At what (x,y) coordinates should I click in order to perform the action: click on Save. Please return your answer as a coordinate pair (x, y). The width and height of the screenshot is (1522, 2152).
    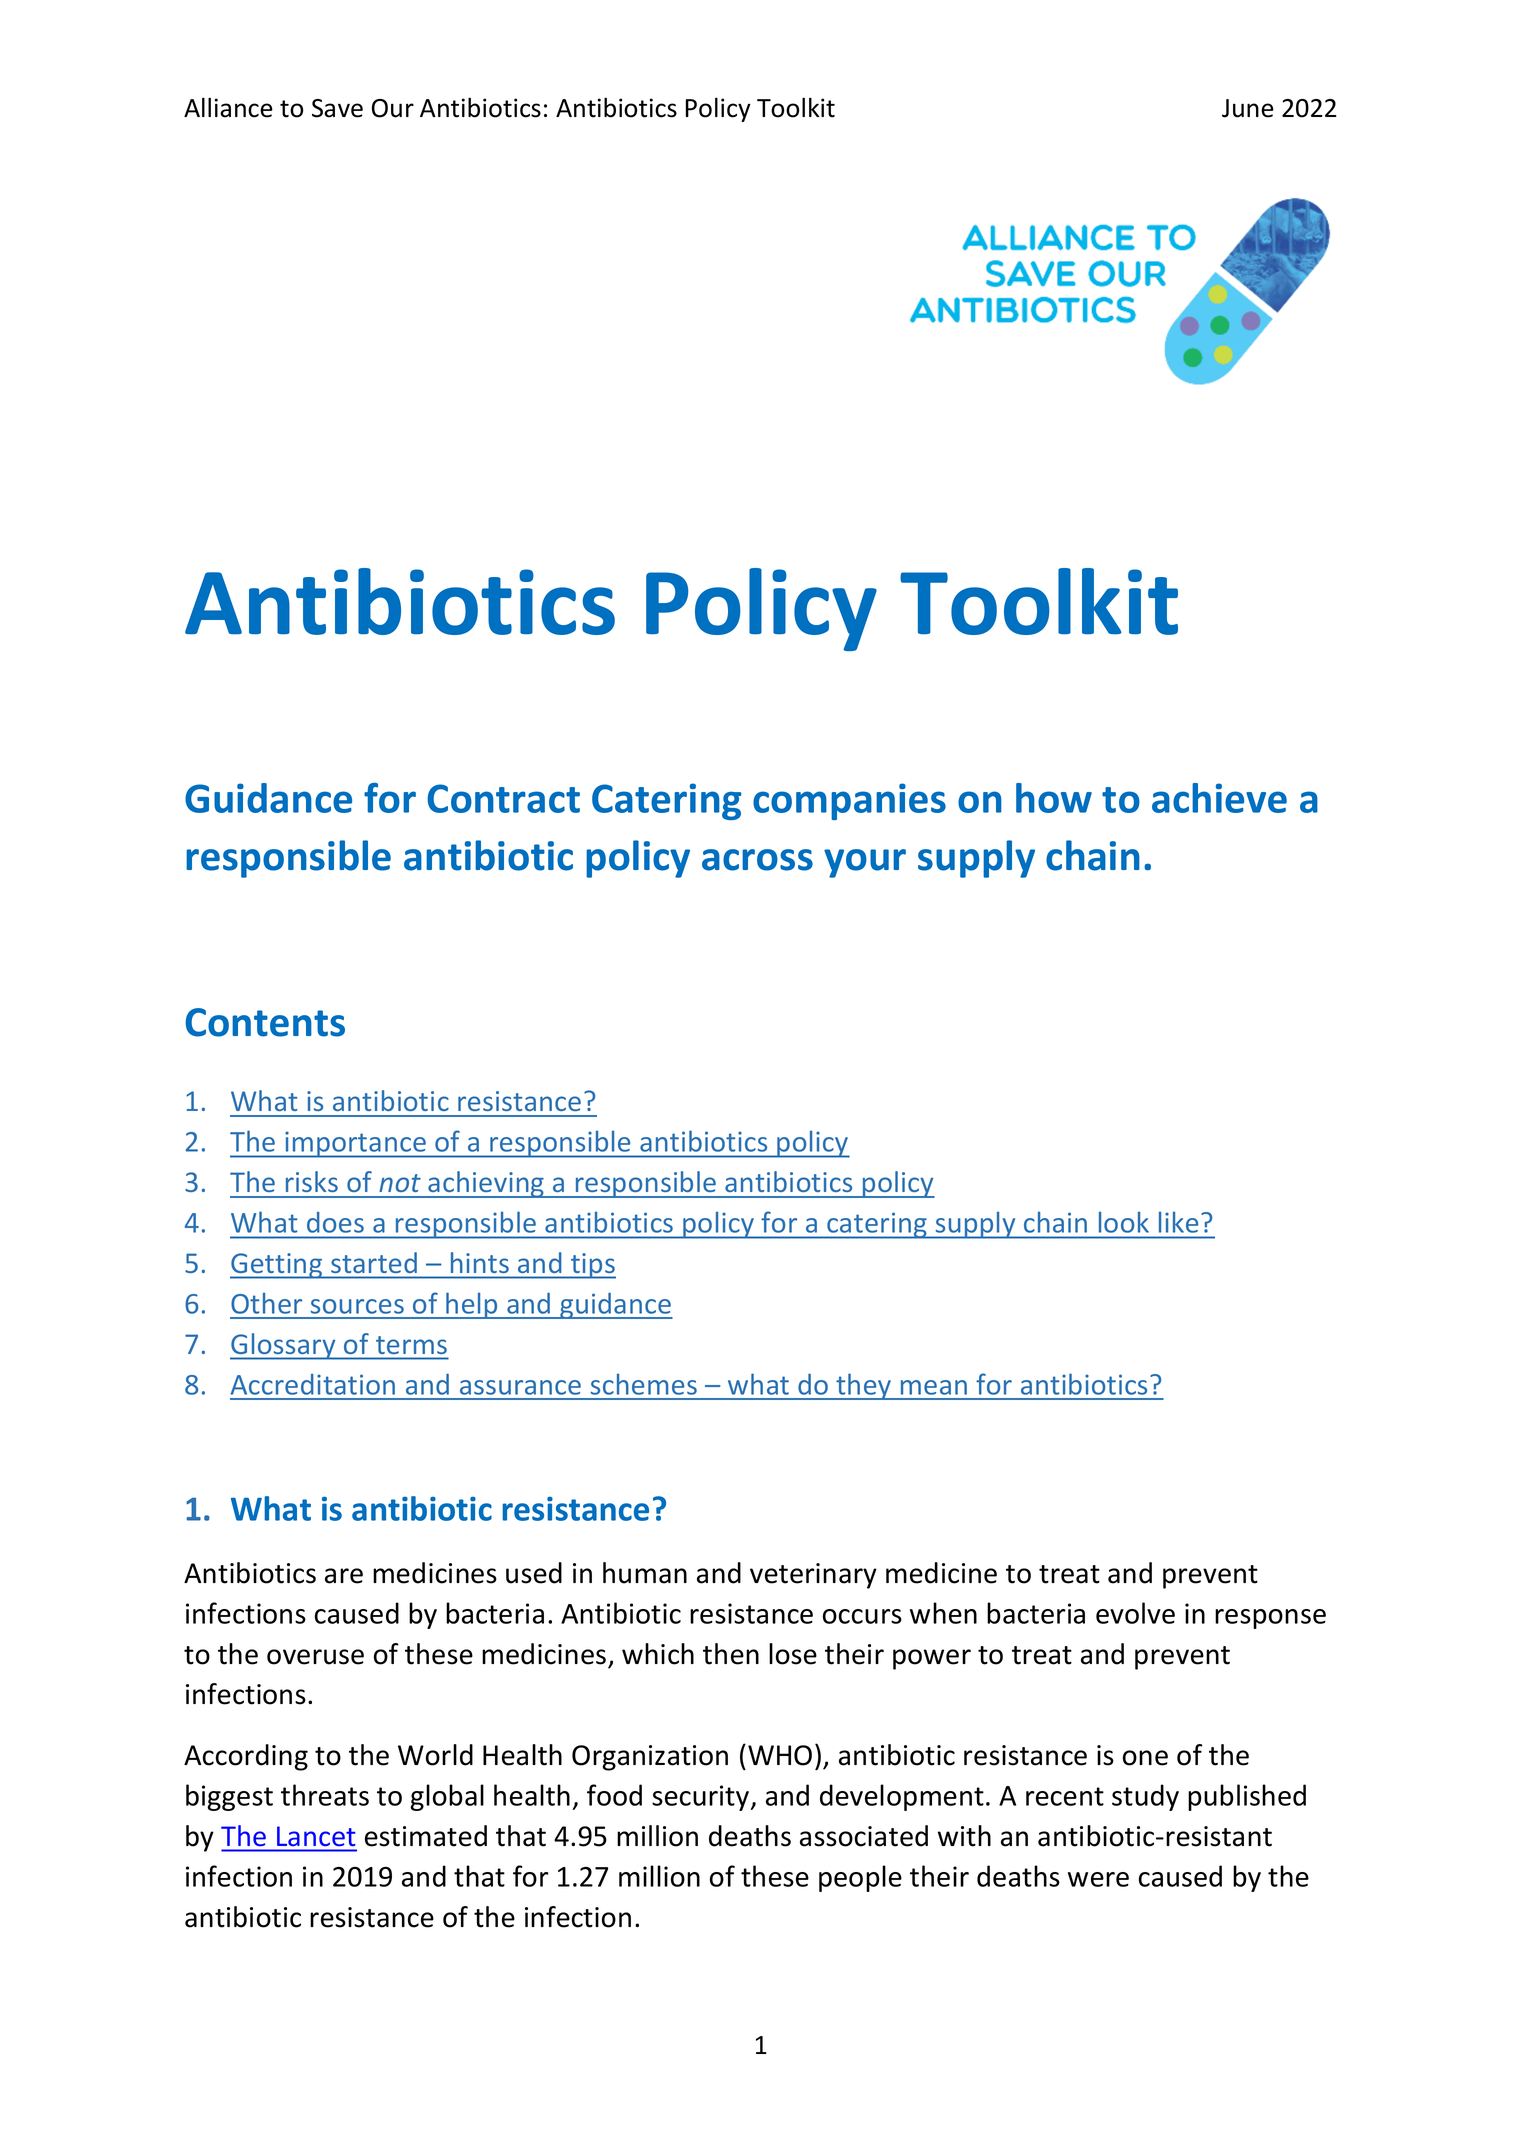
    Looking at the image, I should click on (337, 108).
